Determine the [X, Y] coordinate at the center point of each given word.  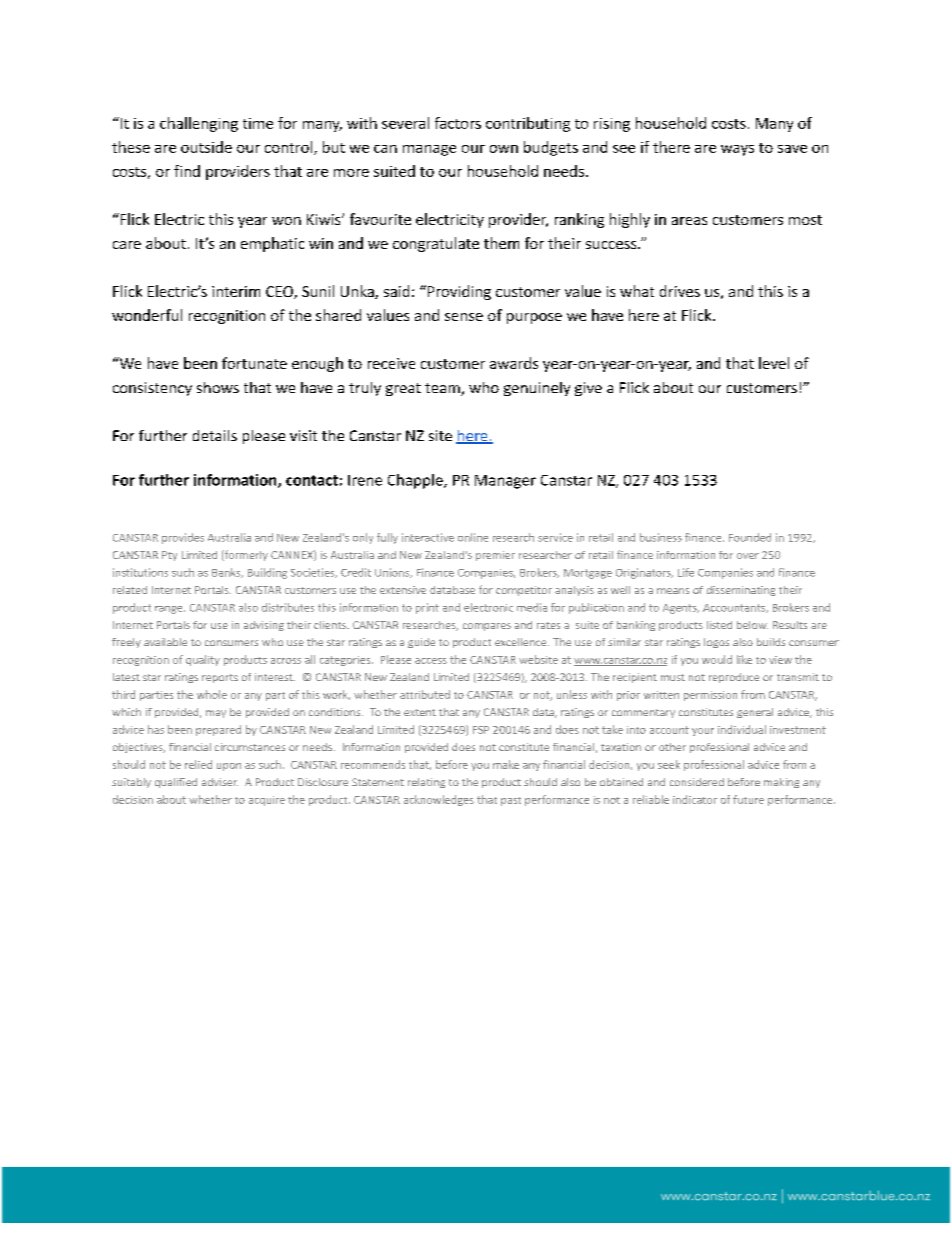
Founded [750, 537]
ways [737, 150]
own [504, 149]
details [215, 435]
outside [206, 147]
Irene [365, 480]
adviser [220, 782]
